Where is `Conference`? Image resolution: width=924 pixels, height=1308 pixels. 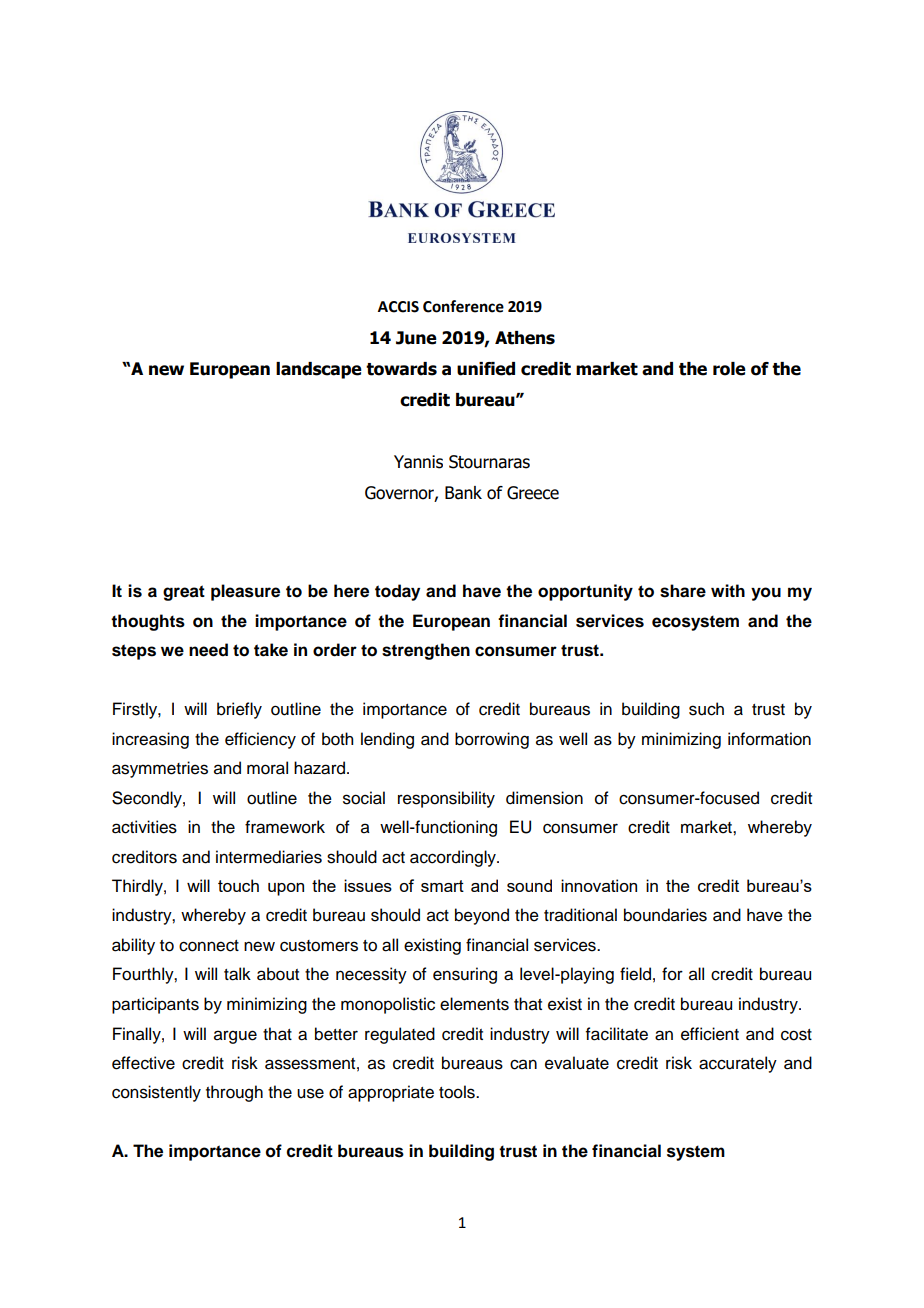
Conference is located at coordinates (463, 306).
